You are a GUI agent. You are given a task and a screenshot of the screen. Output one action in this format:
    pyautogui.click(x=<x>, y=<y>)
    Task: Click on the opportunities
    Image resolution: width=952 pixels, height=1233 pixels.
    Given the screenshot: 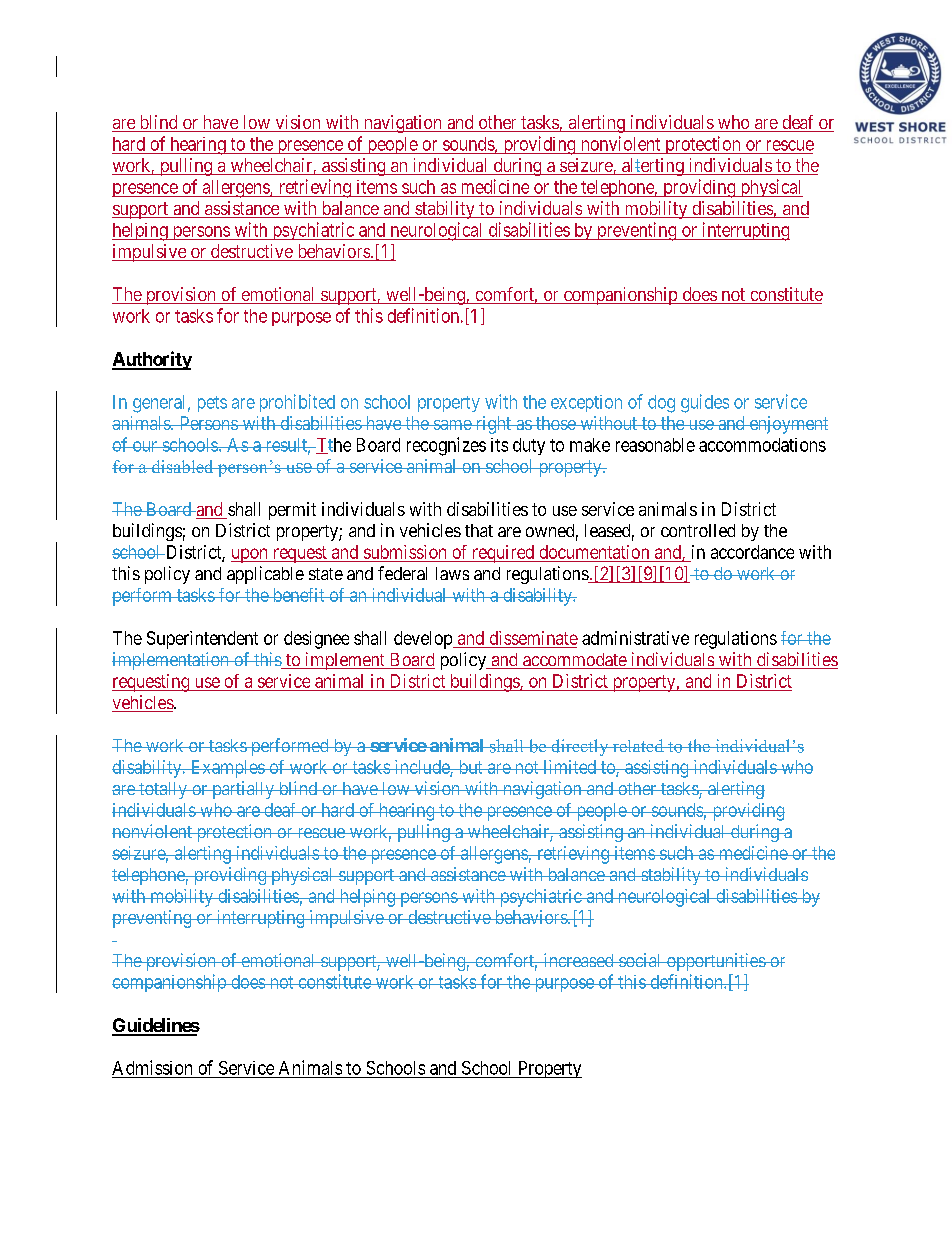 What is the action you would take?
    pyautogui.click(x=715, y=962)
